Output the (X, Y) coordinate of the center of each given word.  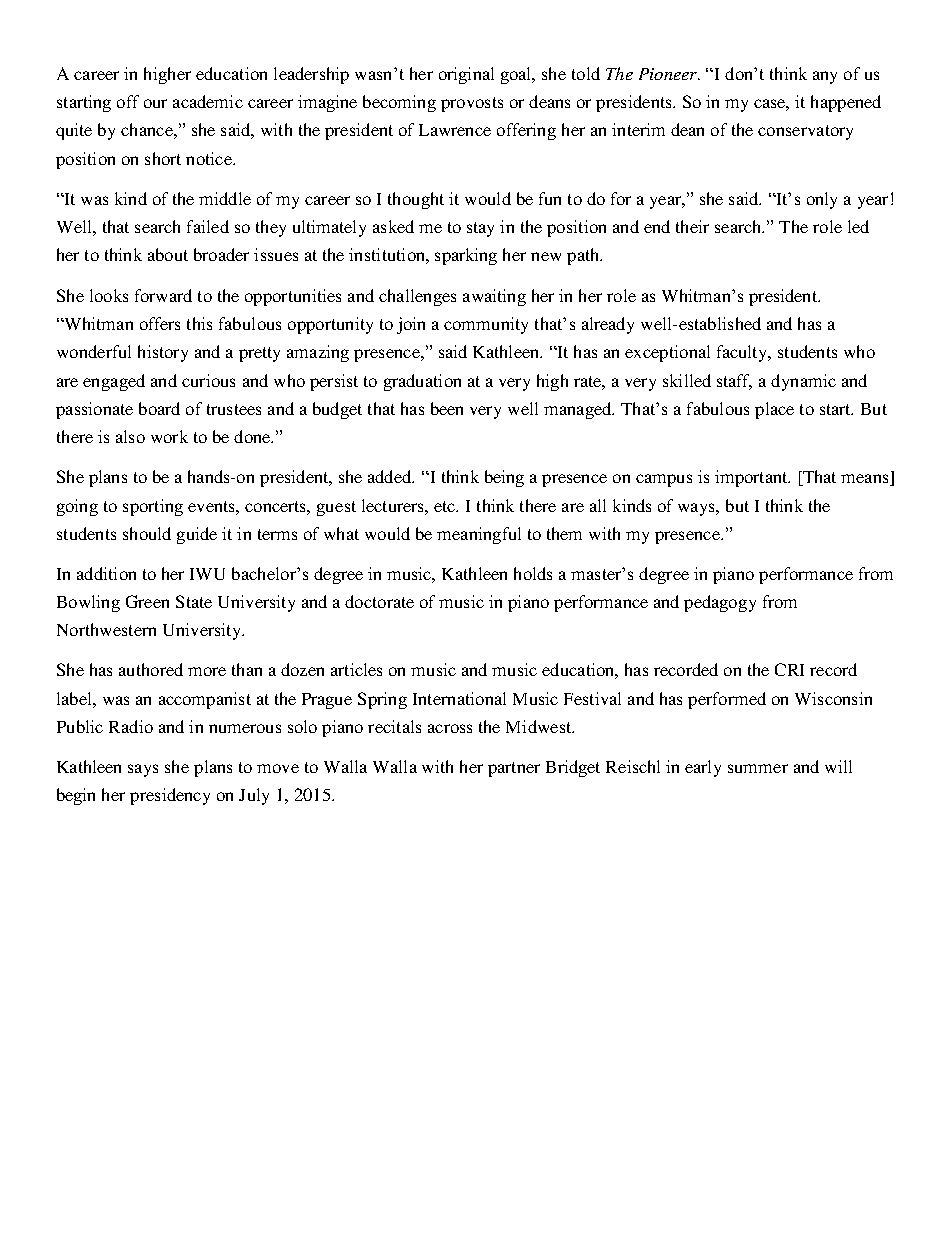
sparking (466, 256)
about (168, 254)
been (447, 408)
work (169, 436)
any (825, 77)
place (774, 410)
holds (533, 573)
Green (147, 601)
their (692, 226)
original (466, 75)
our (155, 103)
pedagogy (720, 603)
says (143, 770)
